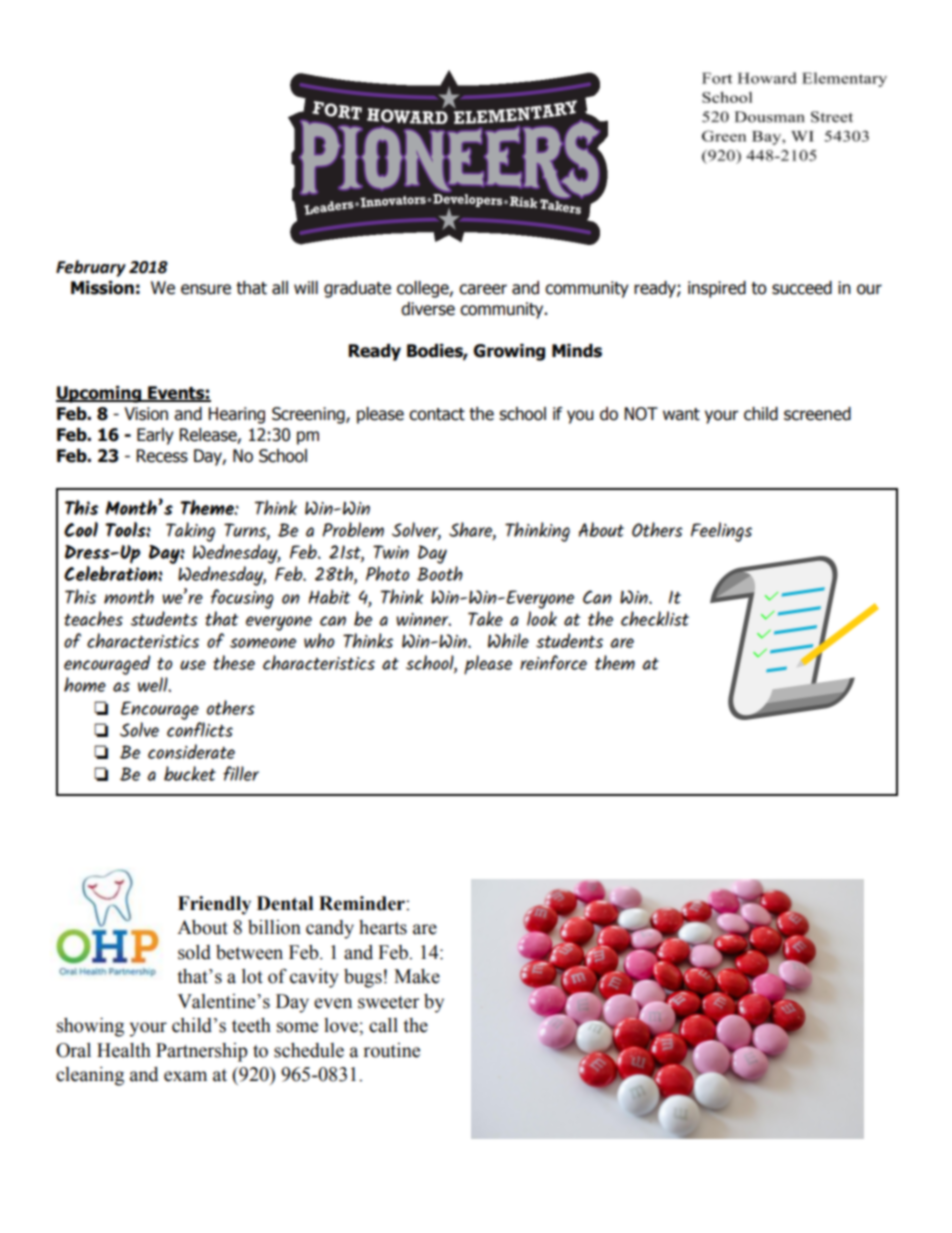  I want to click on Partnership, so click(201, 1052).
